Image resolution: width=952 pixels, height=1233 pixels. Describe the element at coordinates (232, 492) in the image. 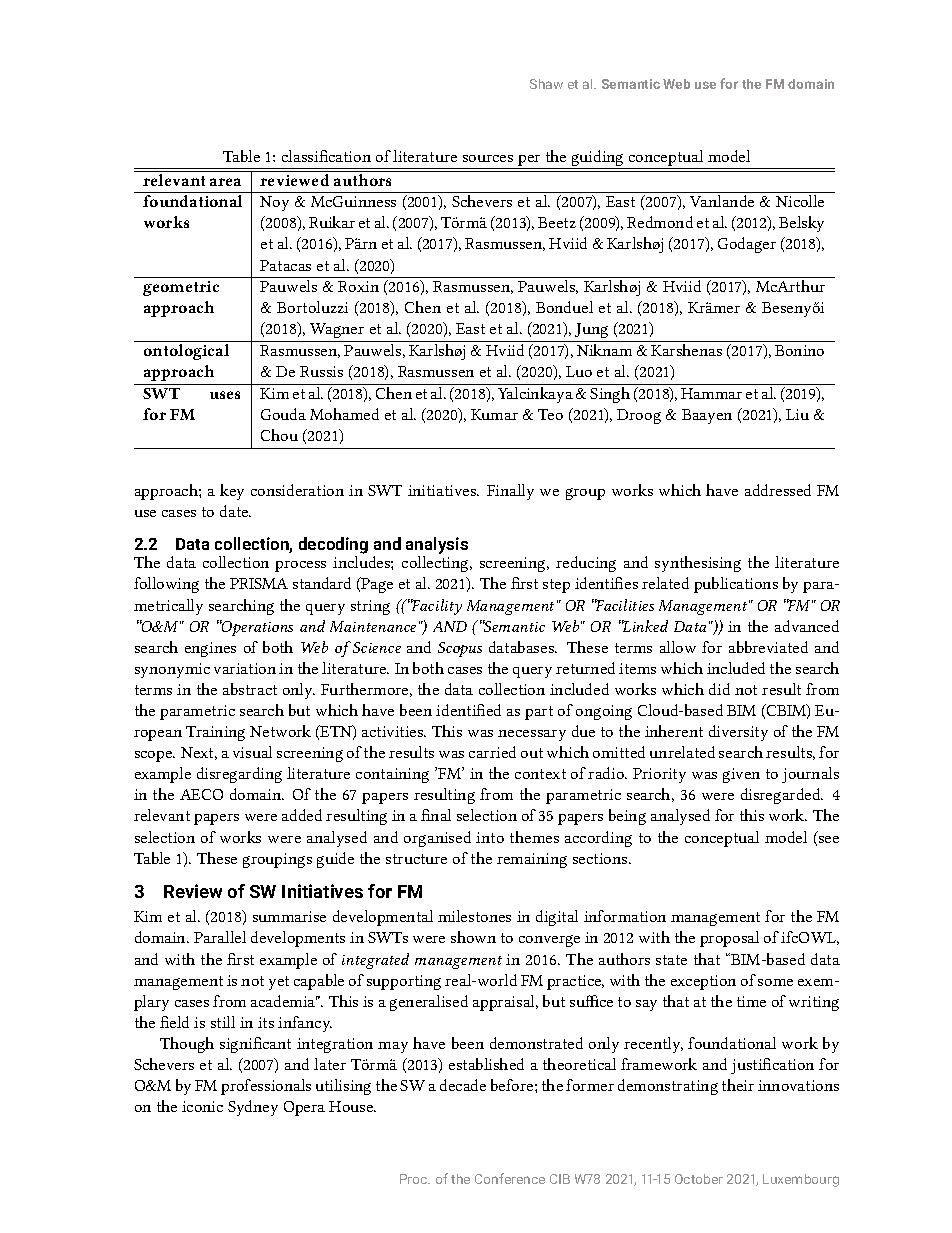

I see `key` at that location.
